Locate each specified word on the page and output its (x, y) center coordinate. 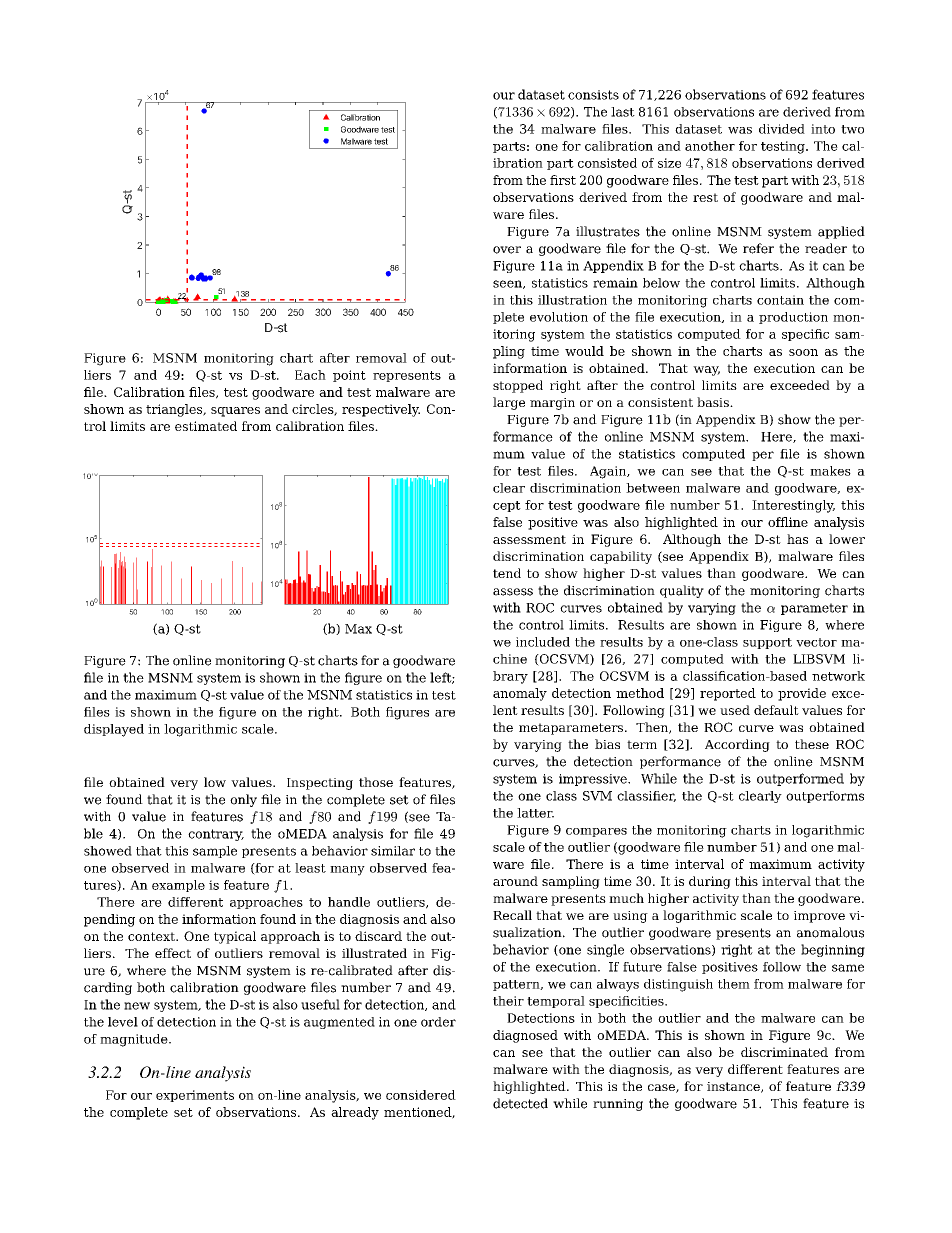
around (515, 881)
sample (215, 852)
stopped (518, 386)
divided (782, 129)
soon (803, 352)
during (710, 882)
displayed (114, 730)
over (507, 250)
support (767, 643)
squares (235, 412)
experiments (195, 1096)
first (563, 180)
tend (507, 573)
